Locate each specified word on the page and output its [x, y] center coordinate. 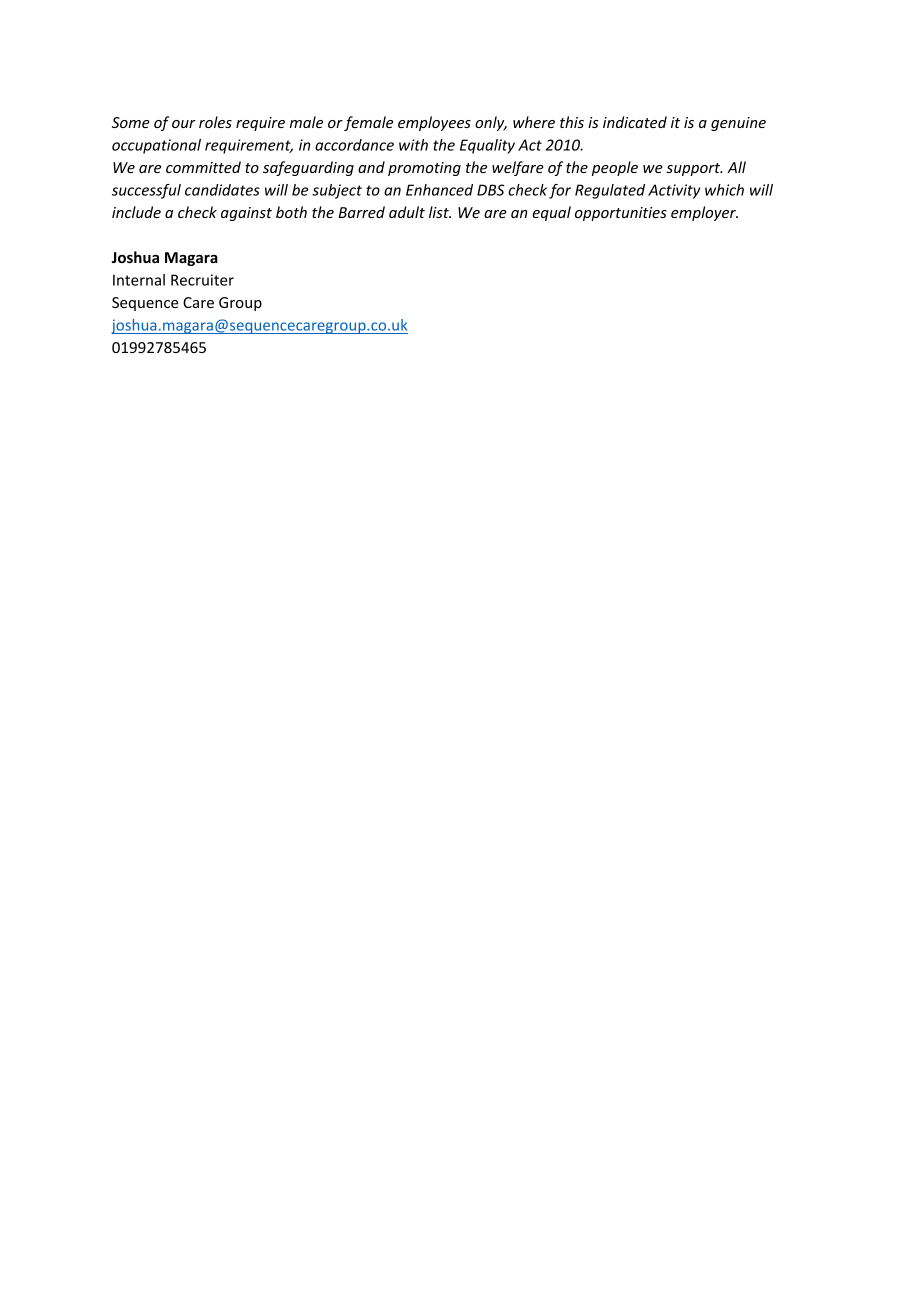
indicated [635, 122]
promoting [424, 169]
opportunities [621, 214]
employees [434, 123]
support [694, 169]
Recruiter [202, 280]
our [184, 124]
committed [203, 167]
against [246, 214]
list [440, 212]
